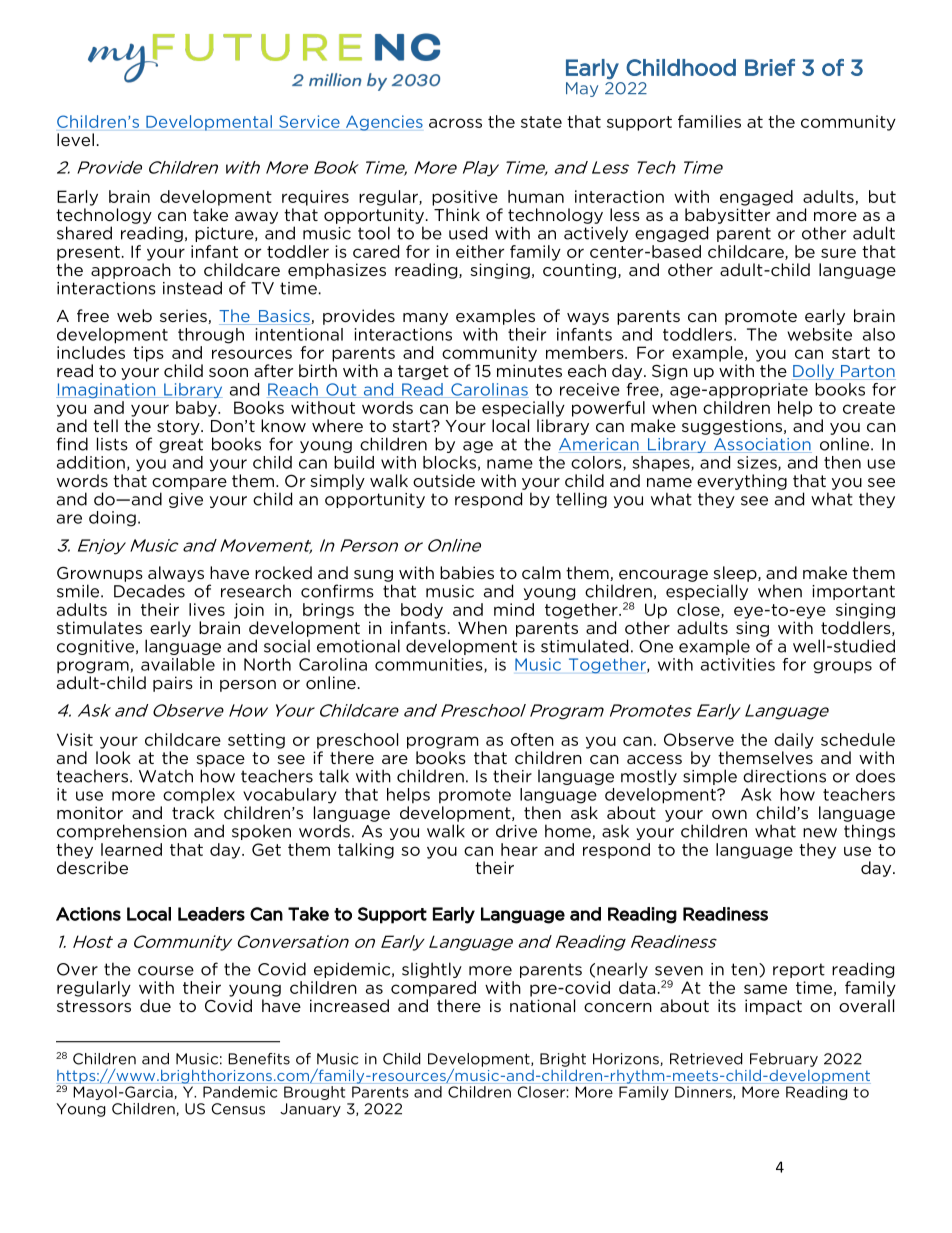 This image has width=952, height=1233. I want to click on February, so click(784, 1060).
